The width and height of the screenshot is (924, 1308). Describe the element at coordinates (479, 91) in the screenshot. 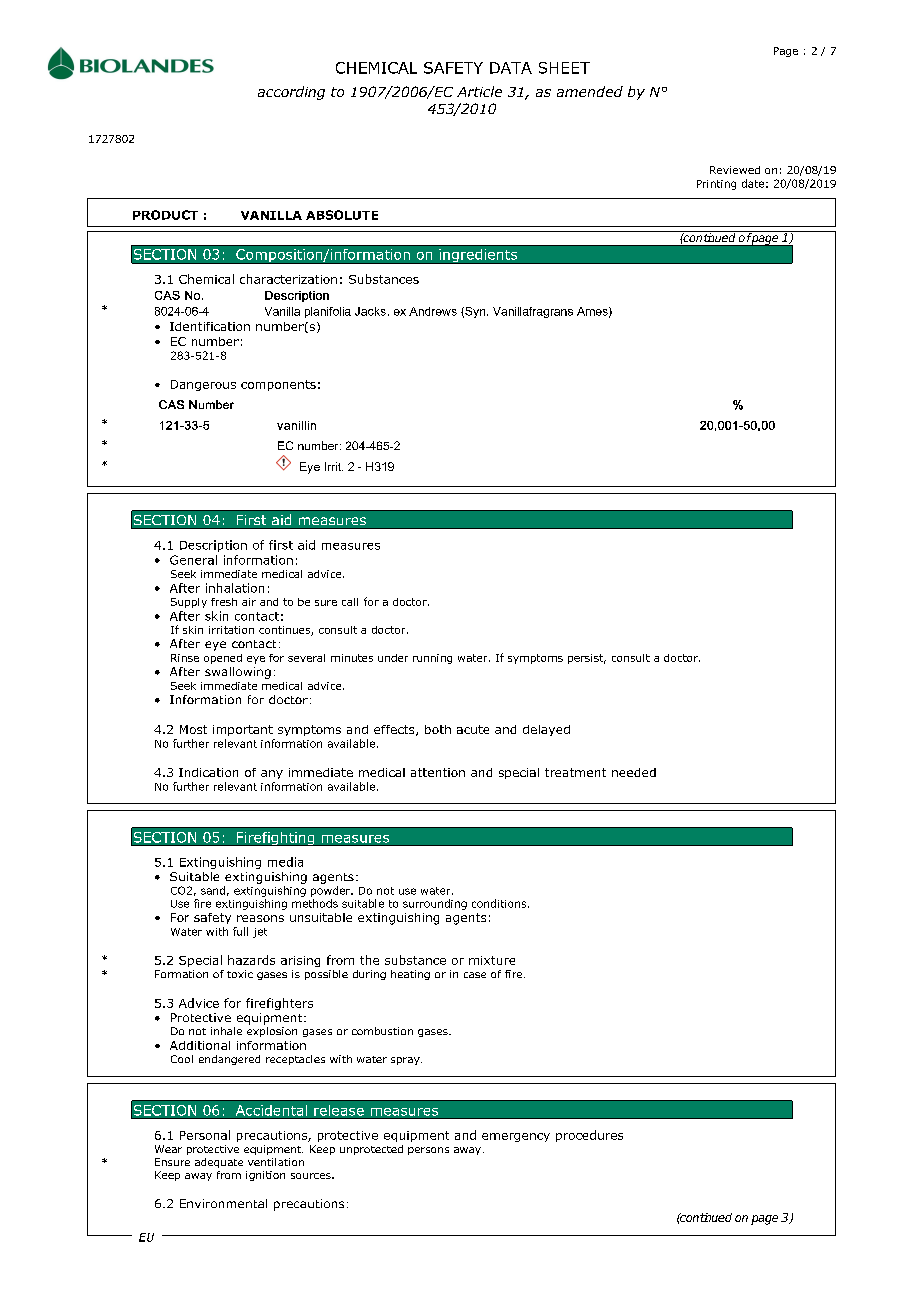

I see `Article` at that location.
